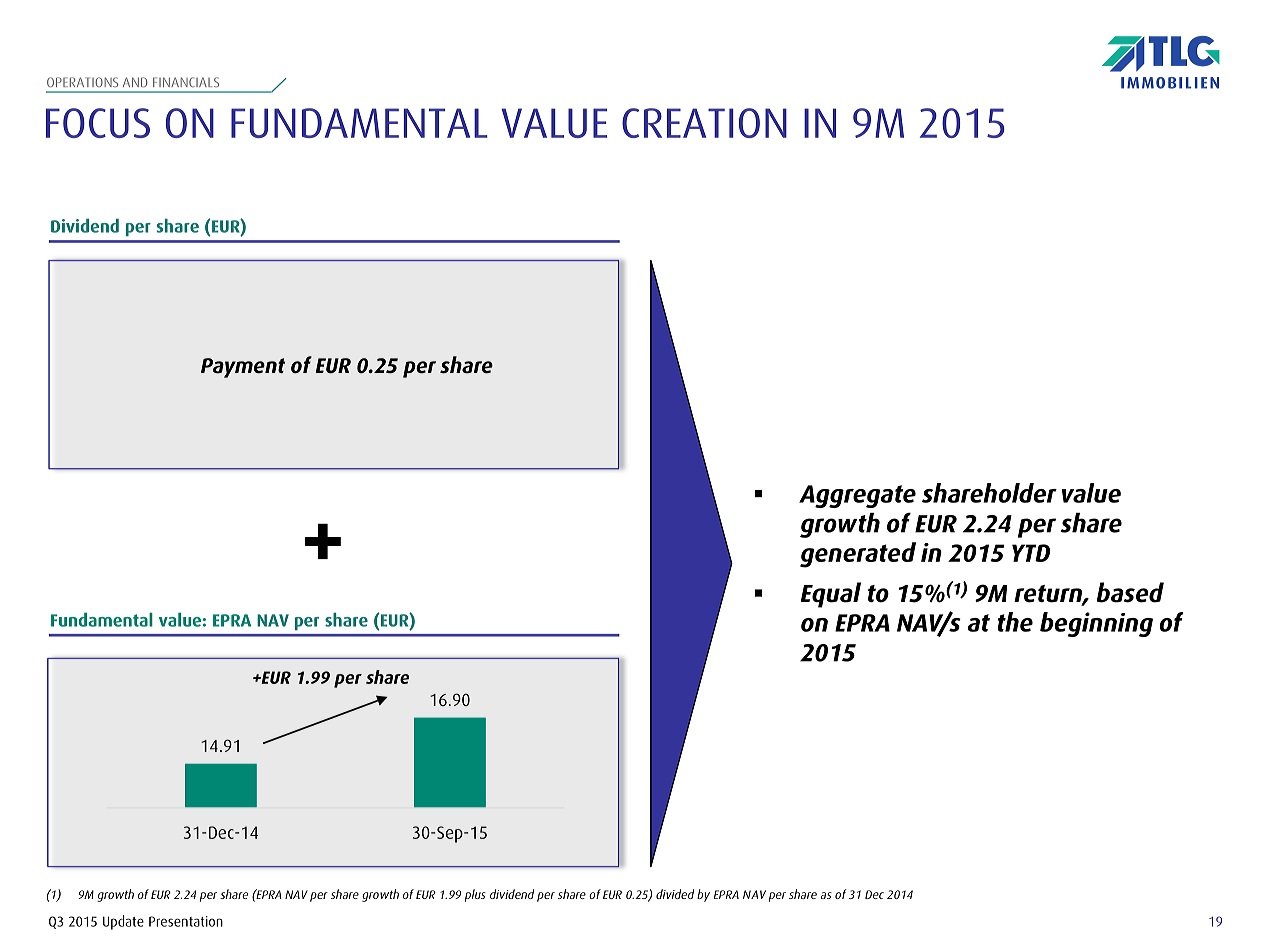 The image size is (1270, 952). Describe the element at coordinates (1015, 622) in the image. I see `the` at that location.
